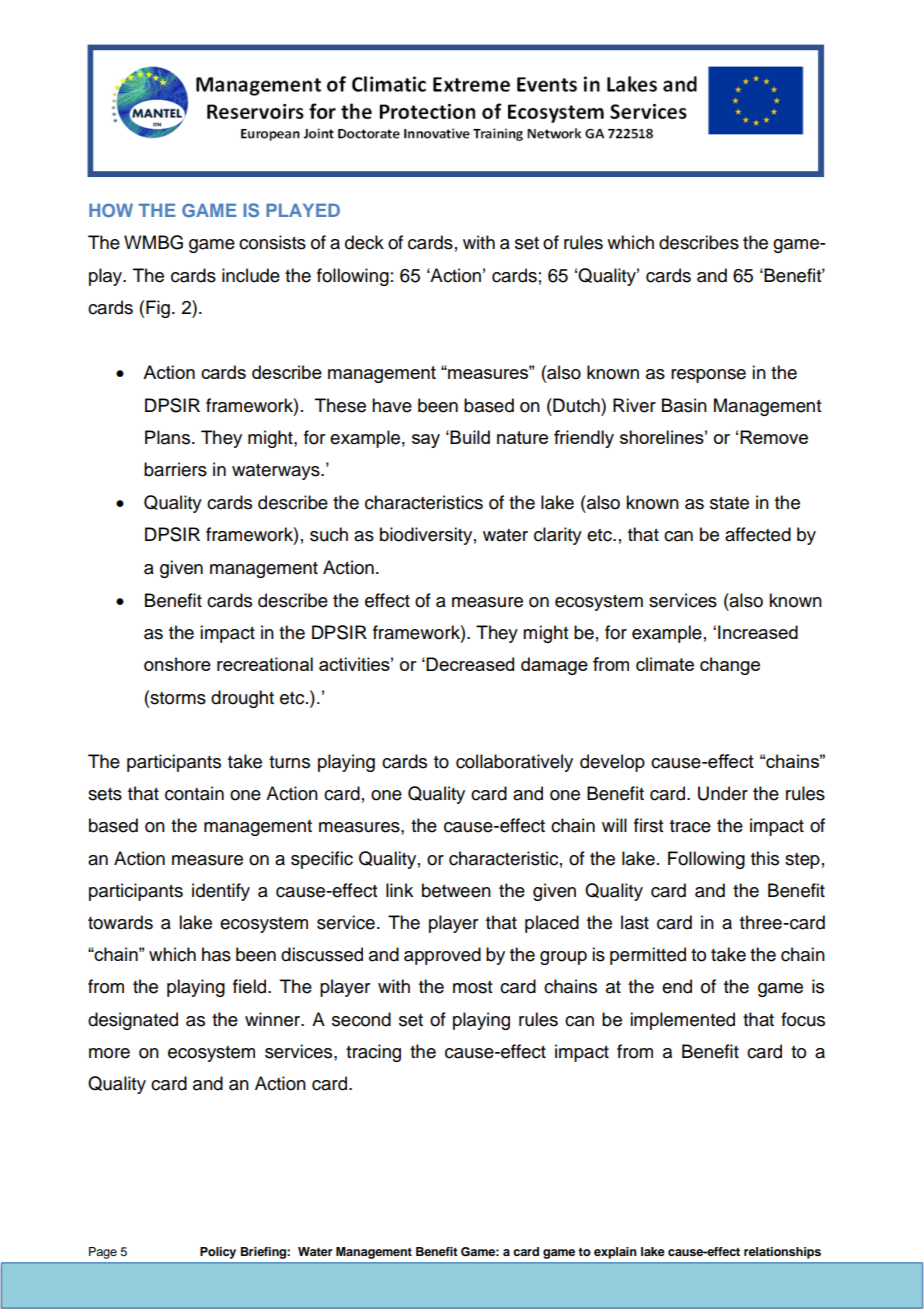 Image resolution: width=924 pixels, height=1309 pixels. I want to click on this, so click(765, 858).
